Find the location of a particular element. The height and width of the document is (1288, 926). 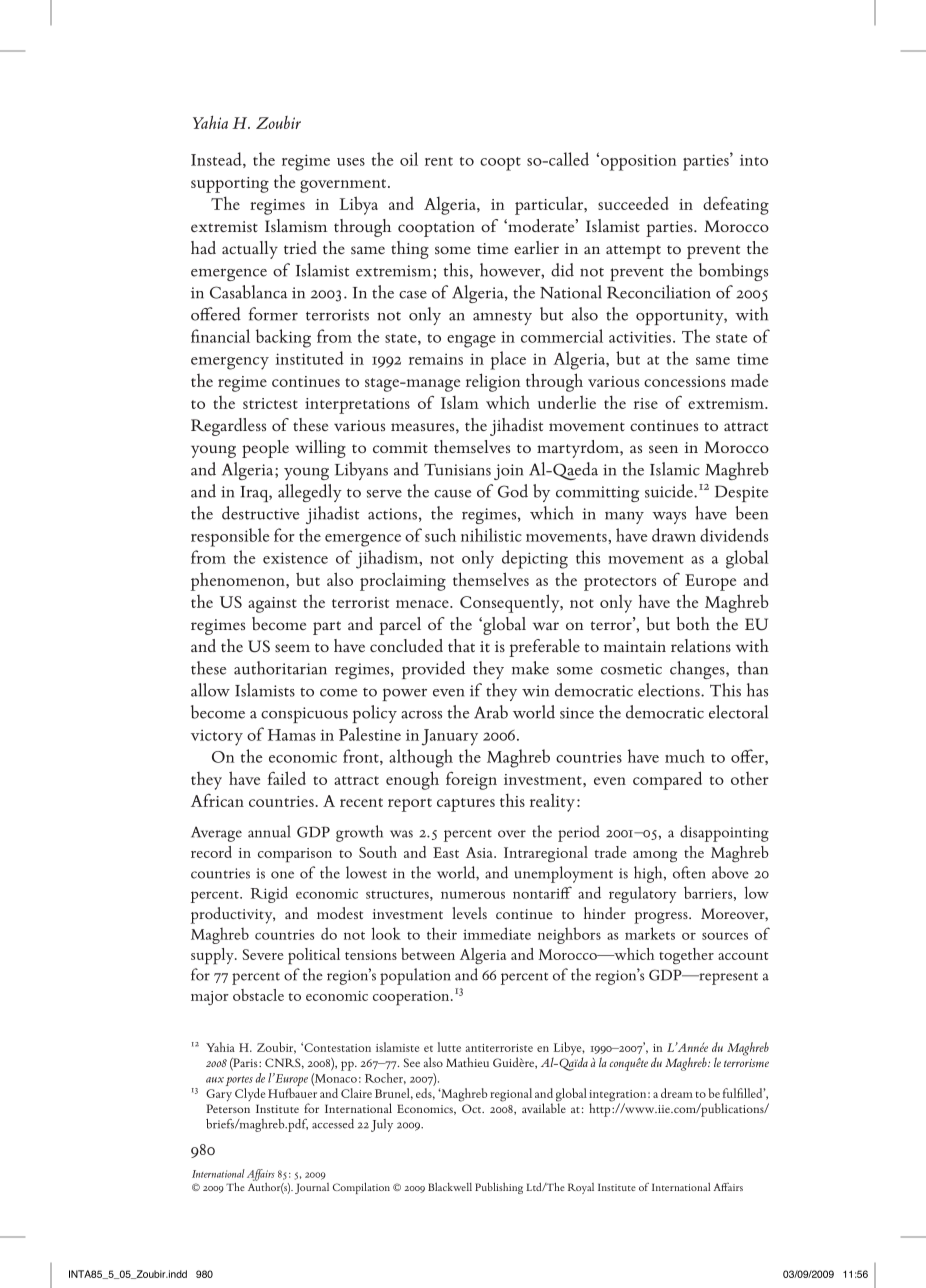

changes is located at coordinates (698, 670).
